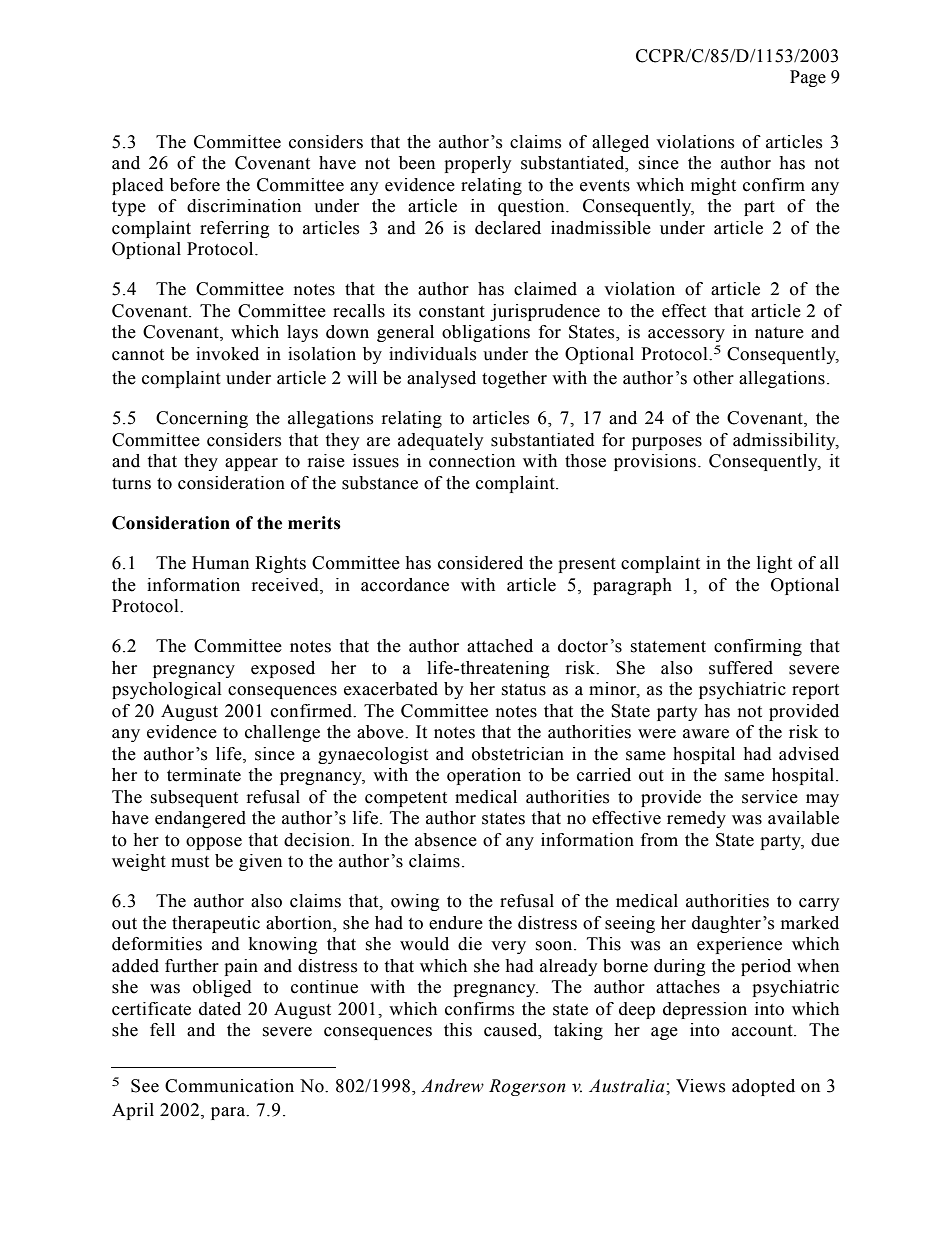  I want to click on before, so click(195, 185).
